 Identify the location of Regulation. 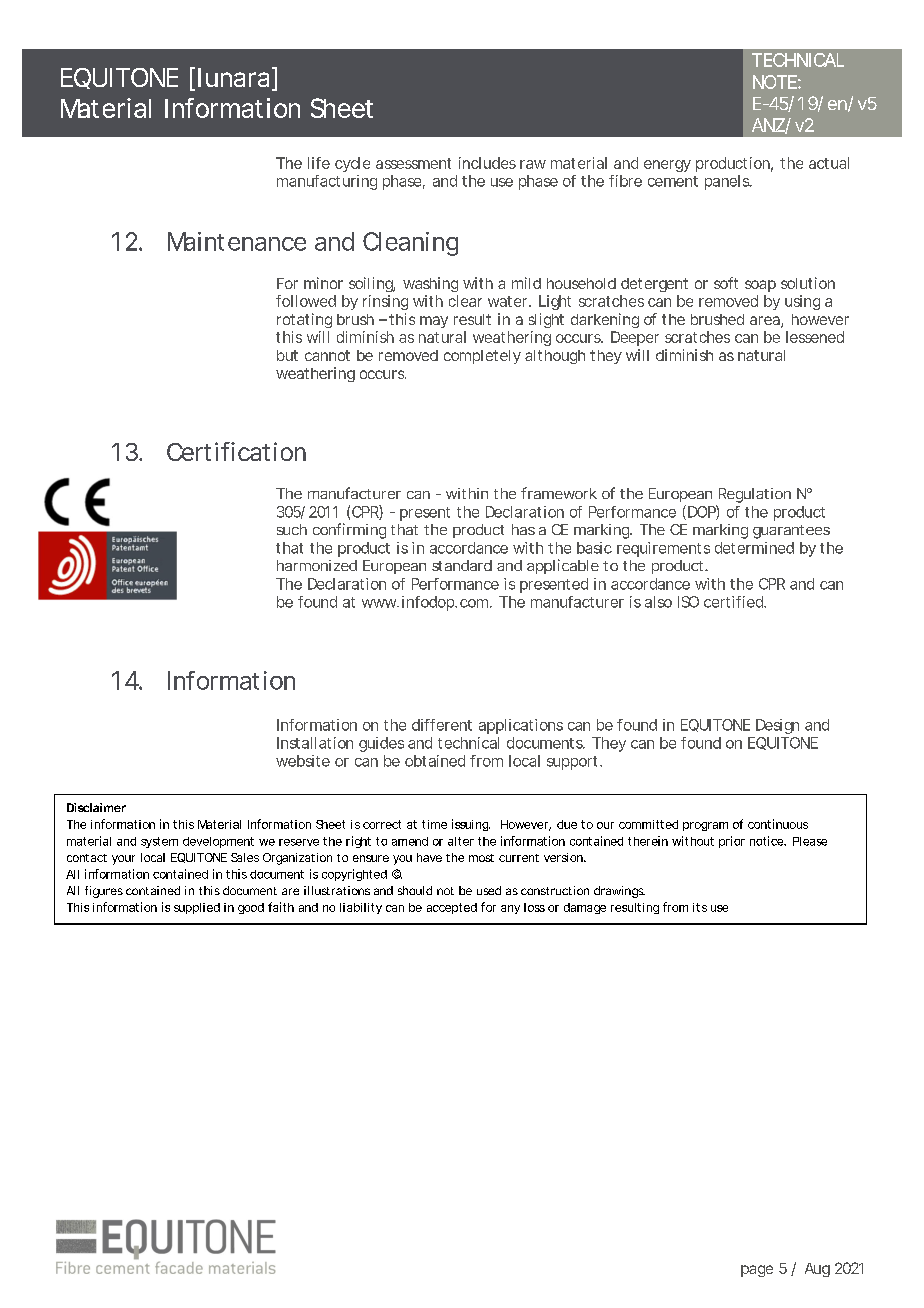
(755, 495).
